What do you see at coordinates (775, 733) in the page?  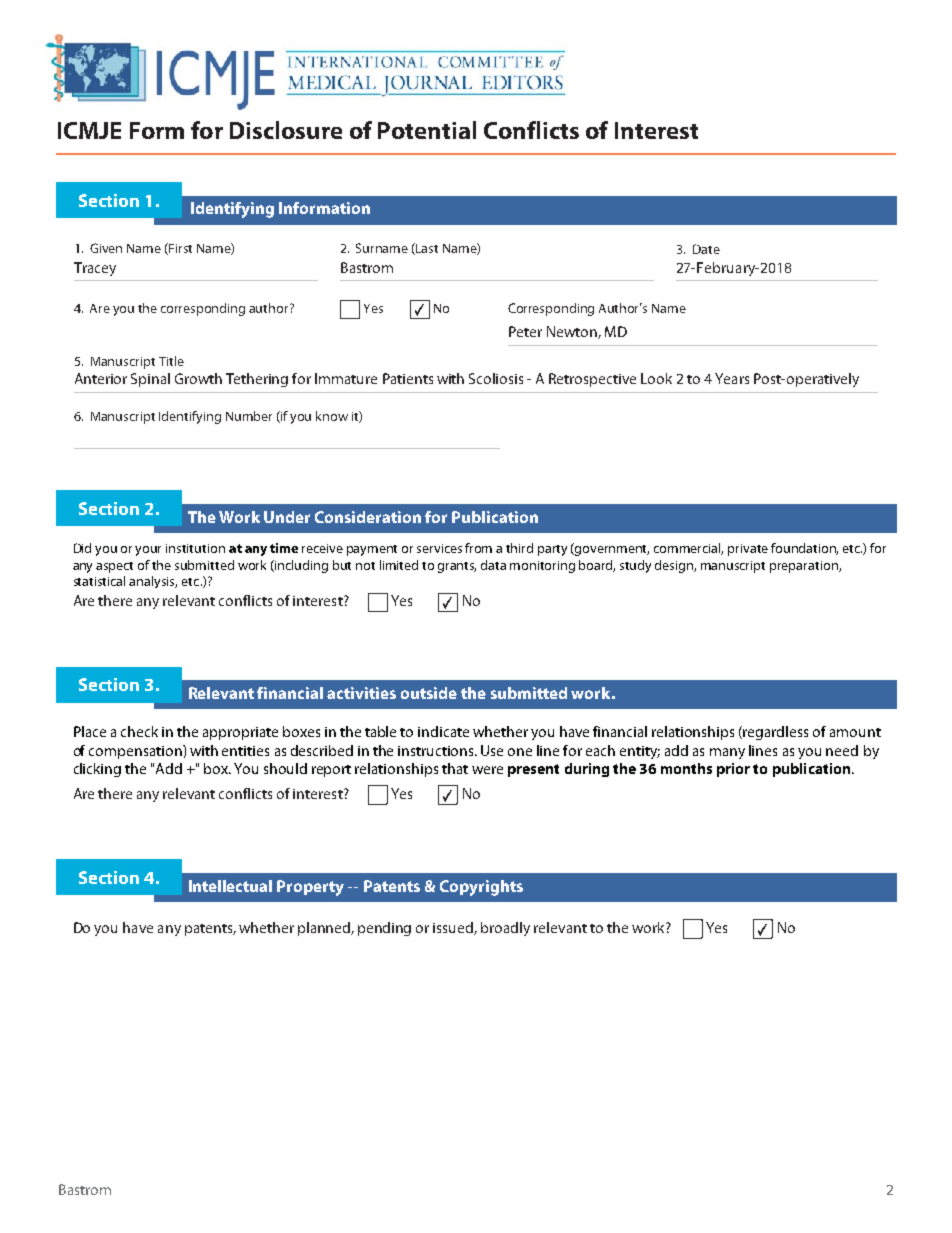 I see `regardless` at bounding box center [775, 733].
